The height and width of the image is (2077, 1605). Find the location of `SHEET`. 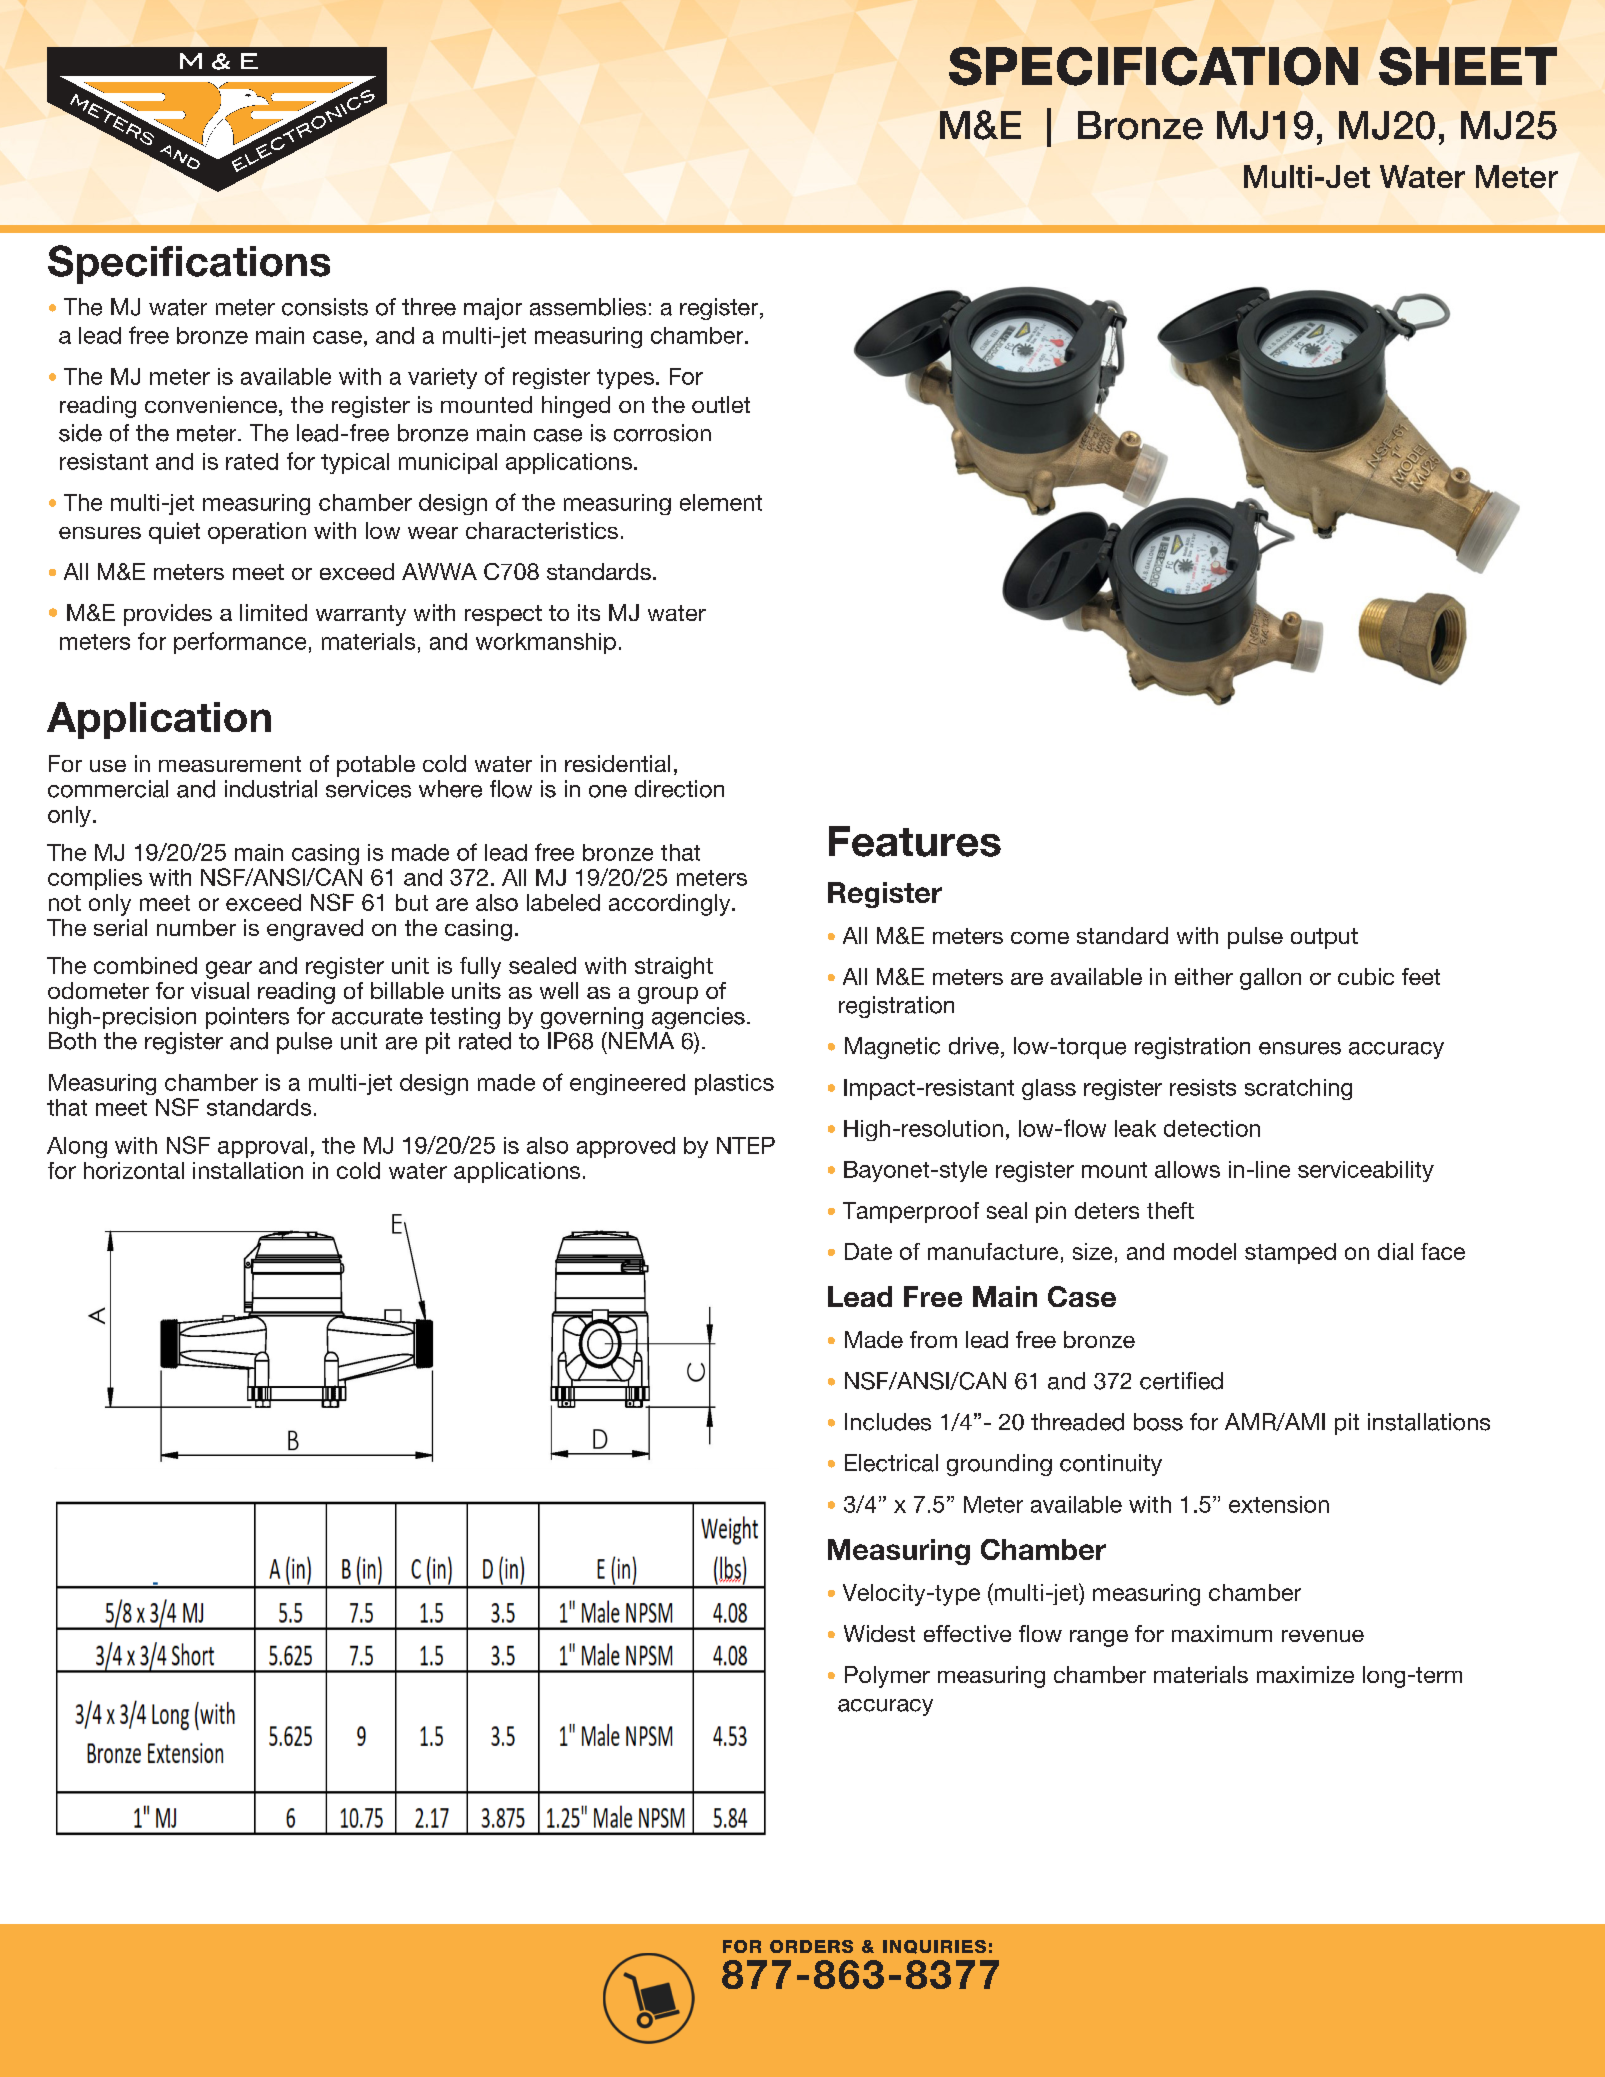

SHEET is located at coordinates (1468, 66).
